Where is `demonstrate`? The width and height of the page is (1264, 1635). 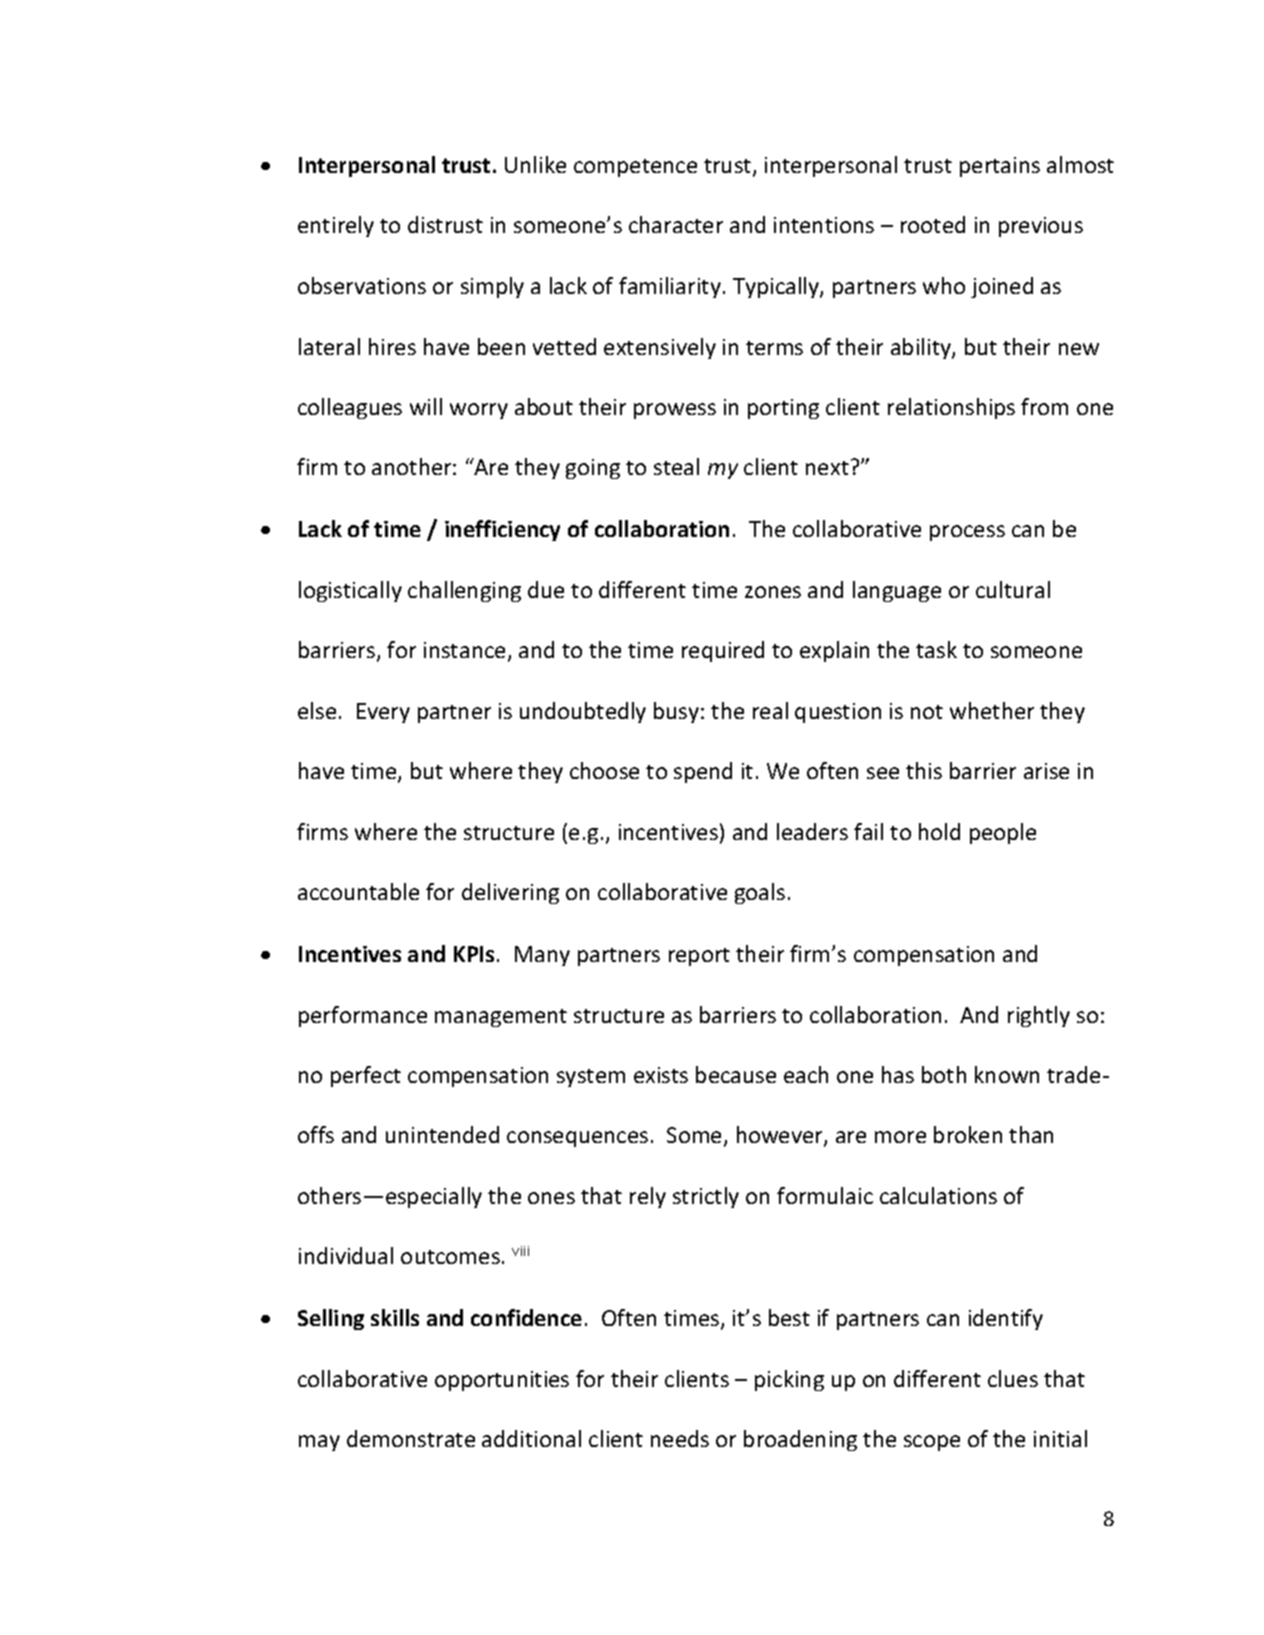
demonstrate is located at coordinates (411, 1438).
